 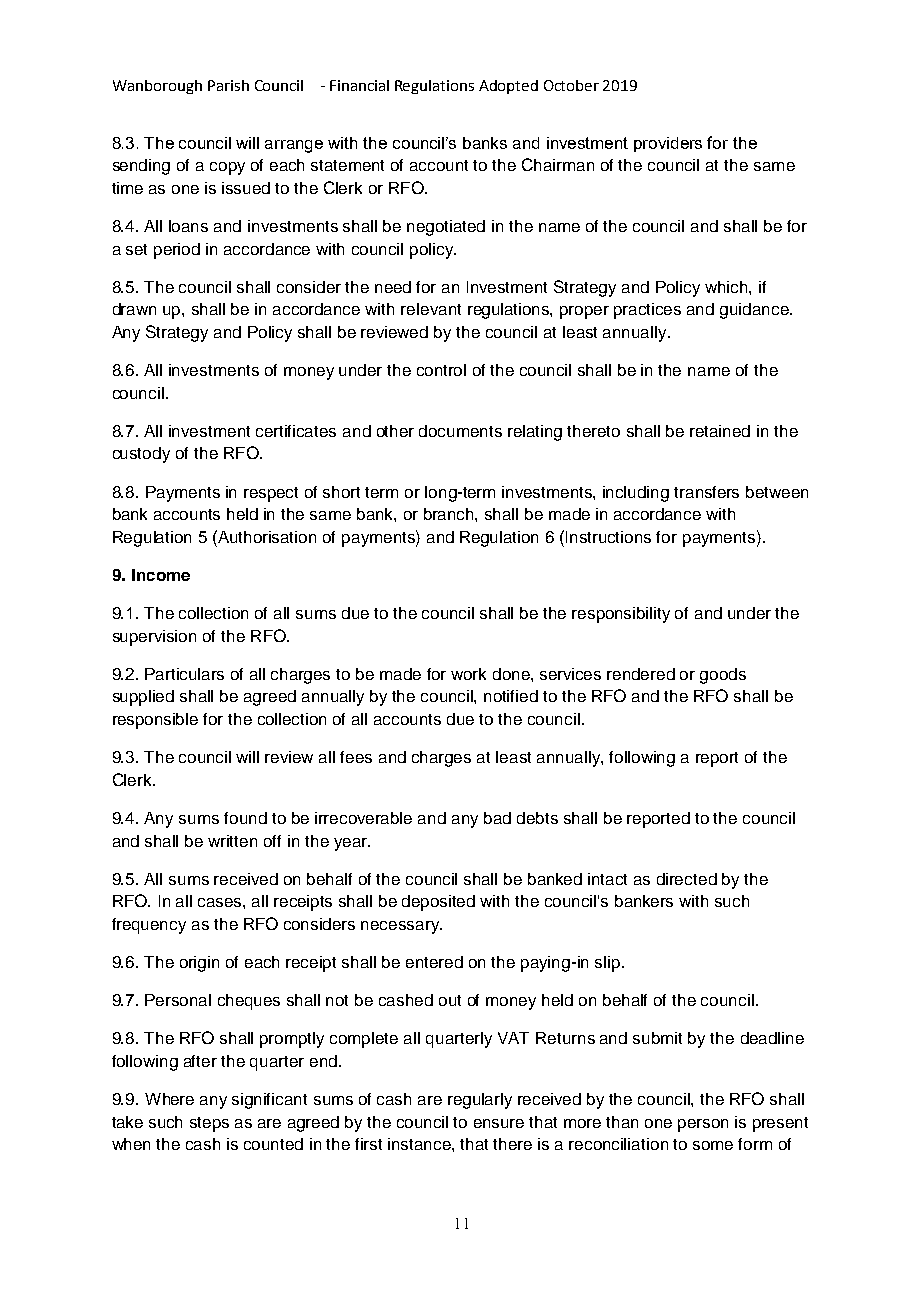 I want to click on work, so click(x=468, y=674).
